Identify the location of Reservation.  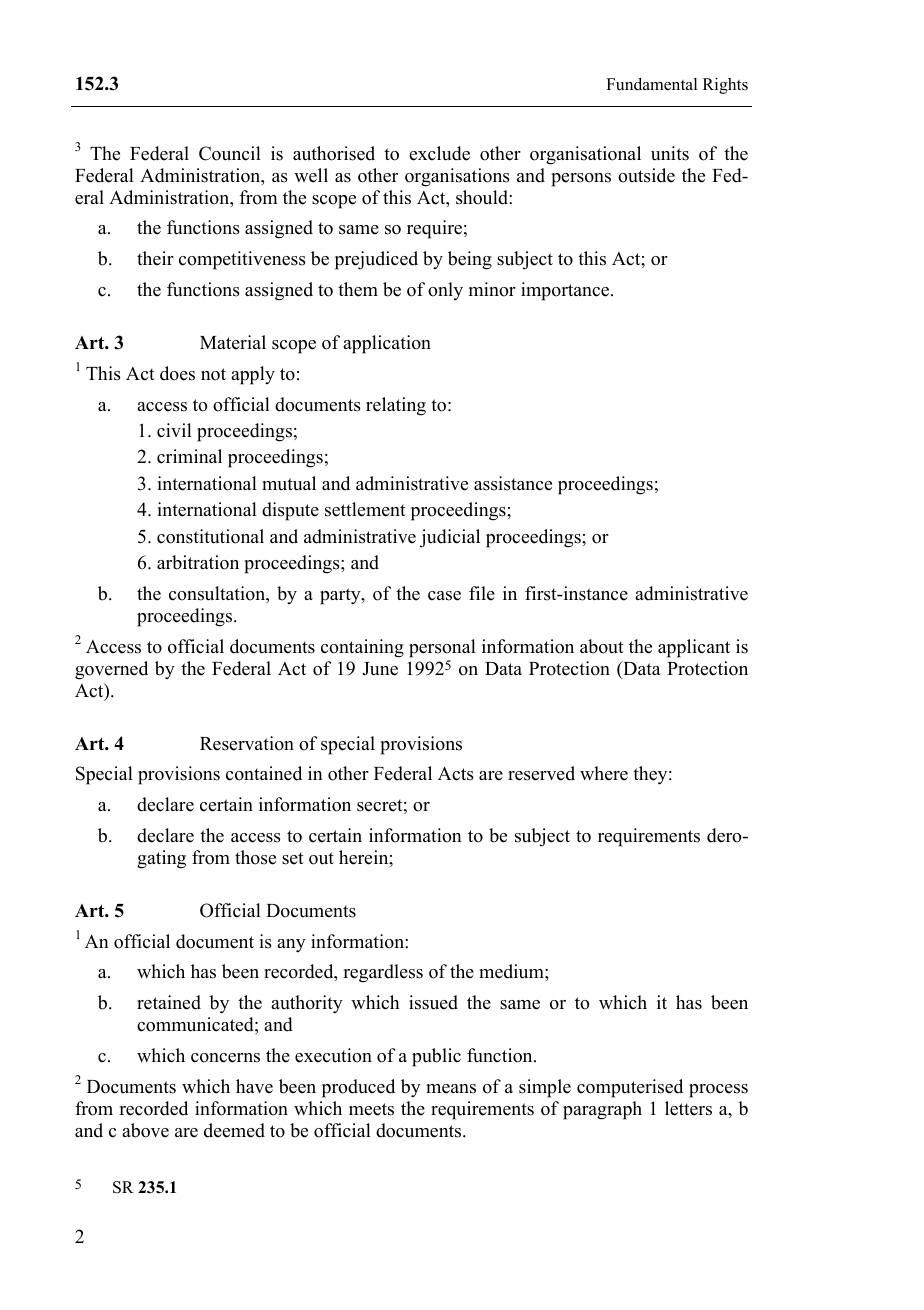
(247, 743).
